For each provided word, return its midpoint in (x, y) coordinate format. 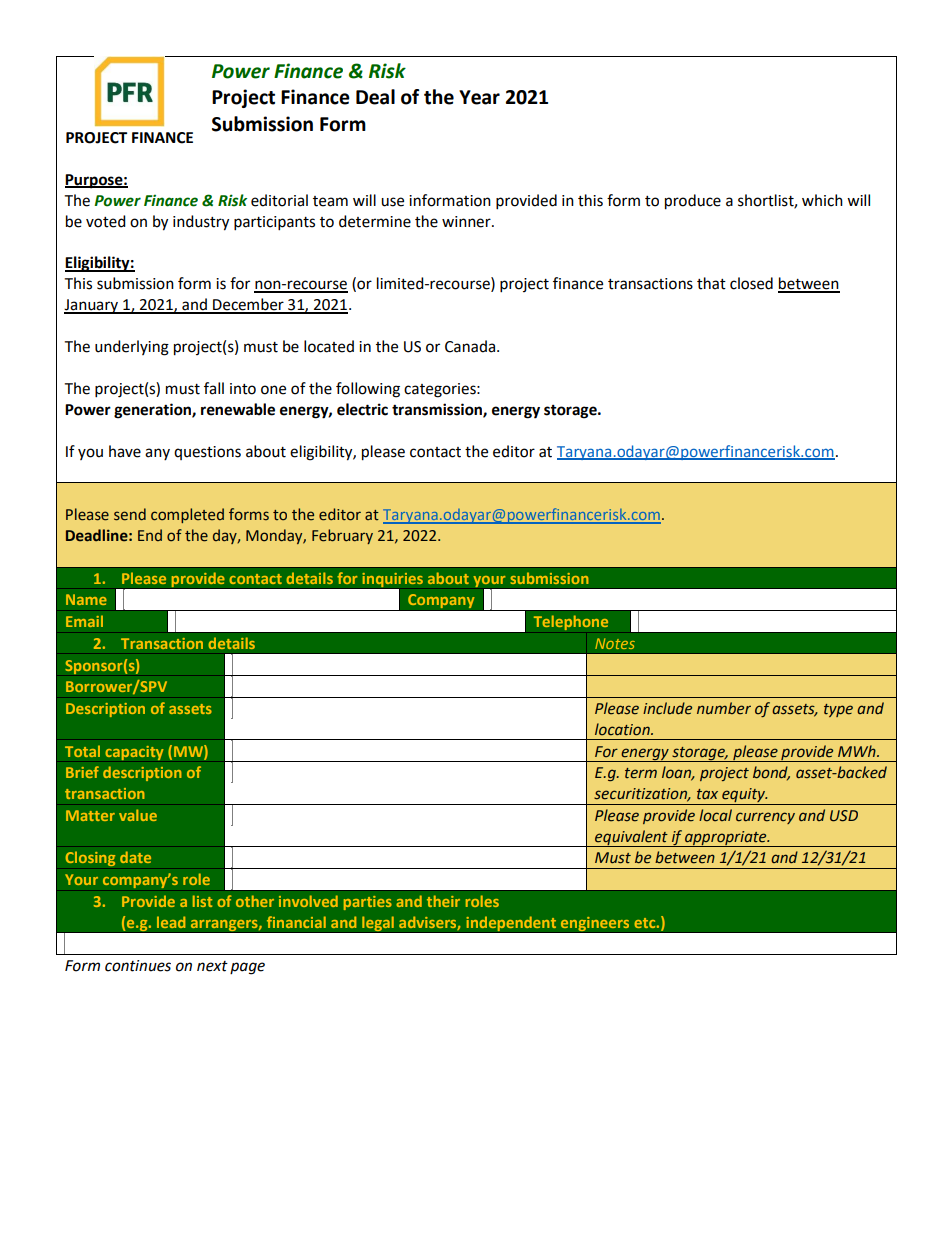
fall (214, 388)
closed (751, 283)
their (443, 901)
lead (171, 922)
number (724, 708)
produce (693, 202)
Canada (470, 346)
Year (479, 97)
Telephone (571, 622)
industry (201, 223)
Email (84, 621)
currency (765, 818)
